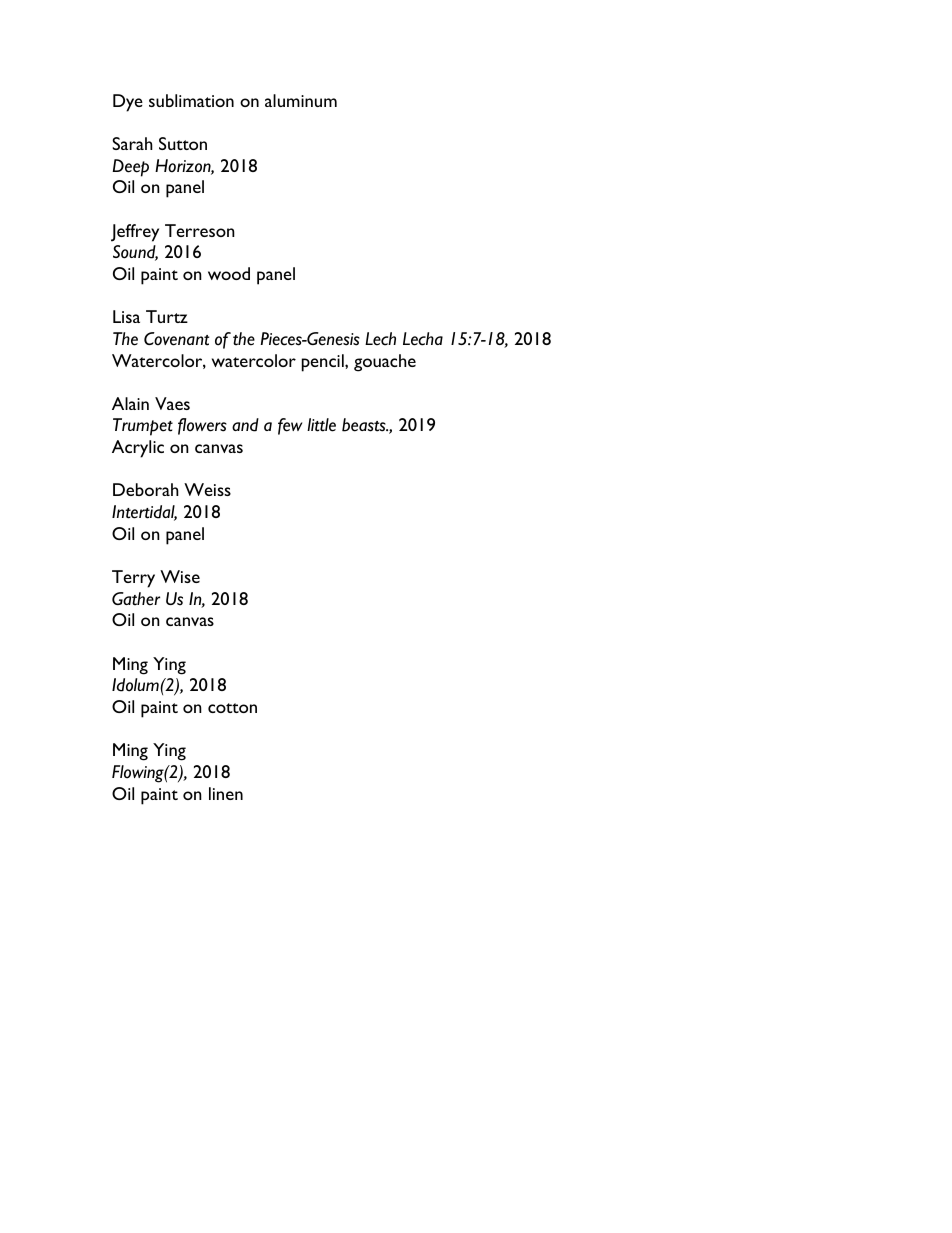  What do you see at coordinates (301, 100) in the screenshot?
I see `aluminum` at bounding box center [301, 100].
